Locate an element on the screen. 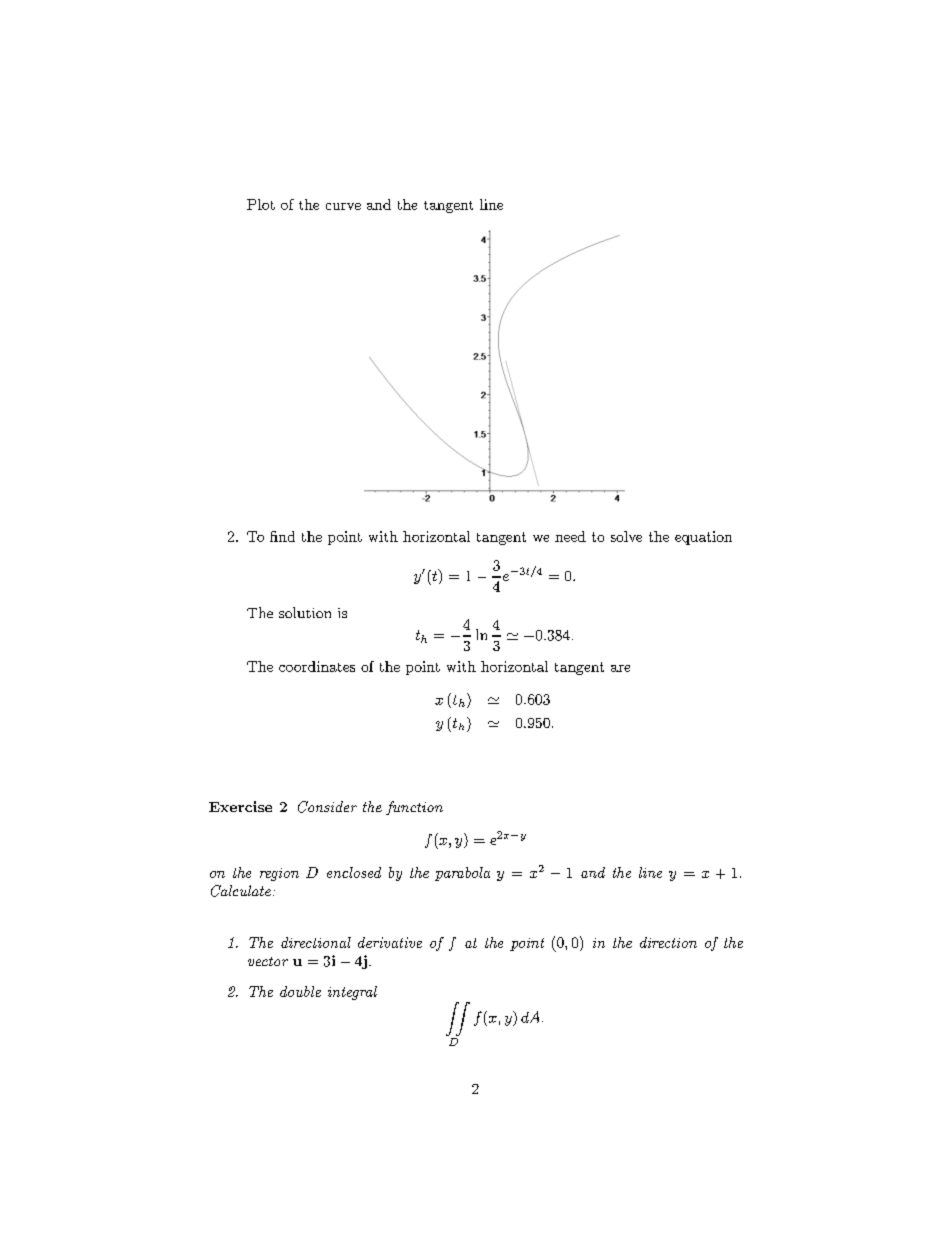 The width and height of the screenshot is (952, 1233). solve is located at coordinates (626, 536).
